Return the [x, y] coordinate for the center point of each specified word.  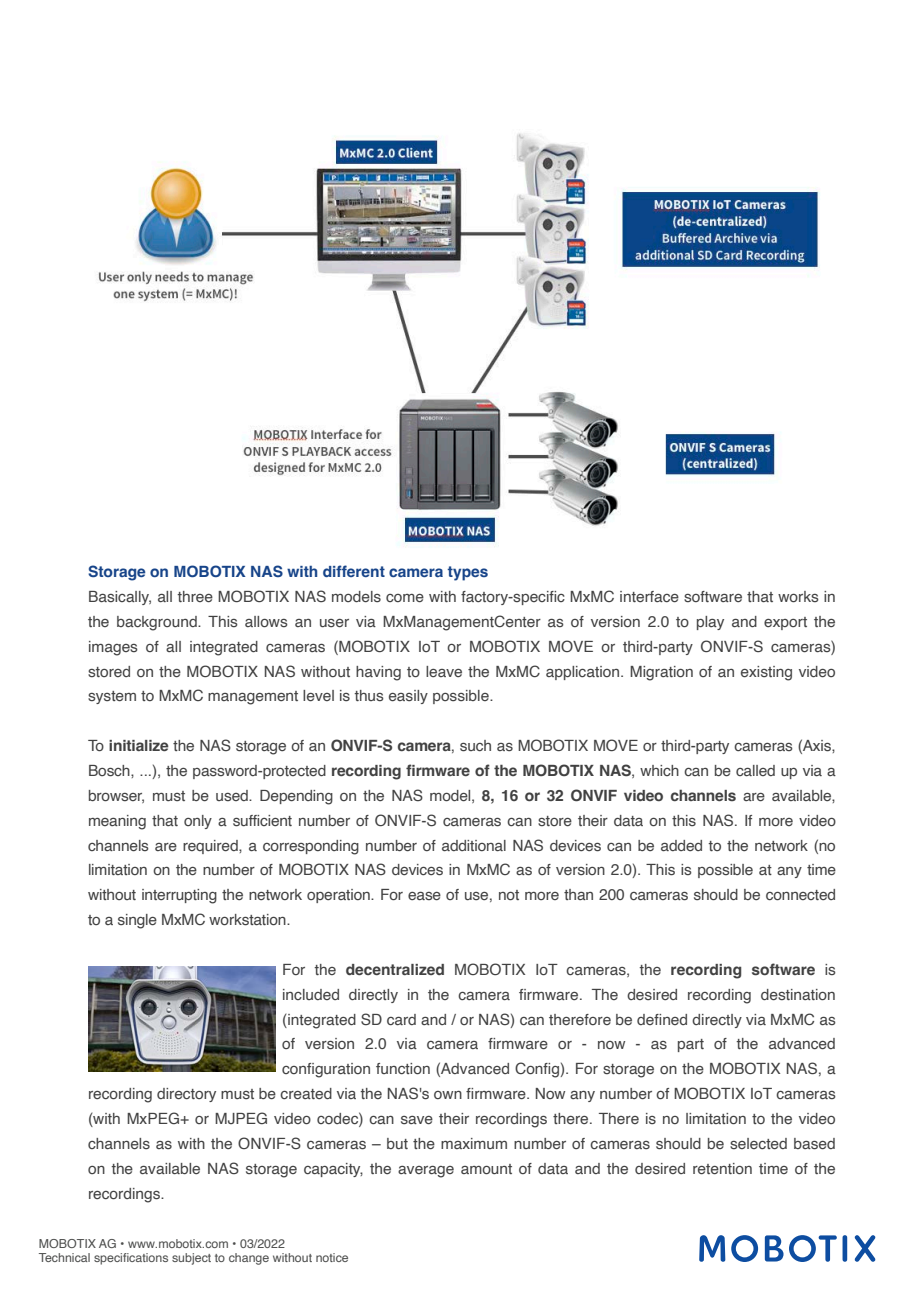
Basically [120, 598]
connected [800, 894]
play [710, 623]
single [137, 921]
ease [424, 896]
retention [722, 1168]
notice [332, 1257]
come [405, 598]
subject [191, 1259]
